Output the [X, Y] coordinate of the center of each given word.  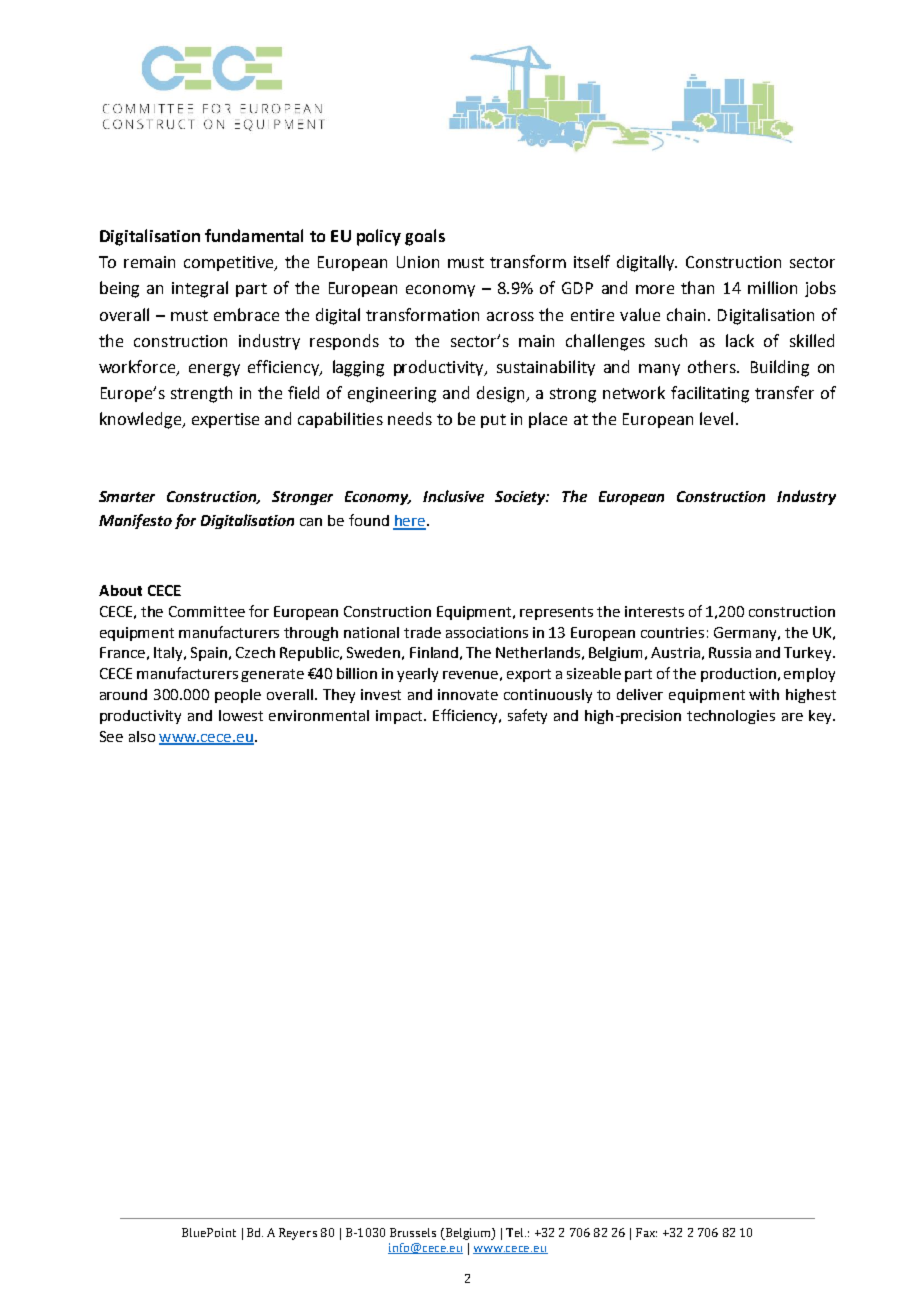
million [772, 287]
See [111, 736]
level [716, 418]
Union [418, 262]
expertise [225, 420]
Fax [646, 1232]
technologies [731, 717]
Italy [169, 654]
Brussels [413, 1232]
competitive [230, 263]
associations [487, 632]
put [493, 421]
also [142, 736]
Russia [730, 652]
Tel [516, 1232]
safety [527, 716]
